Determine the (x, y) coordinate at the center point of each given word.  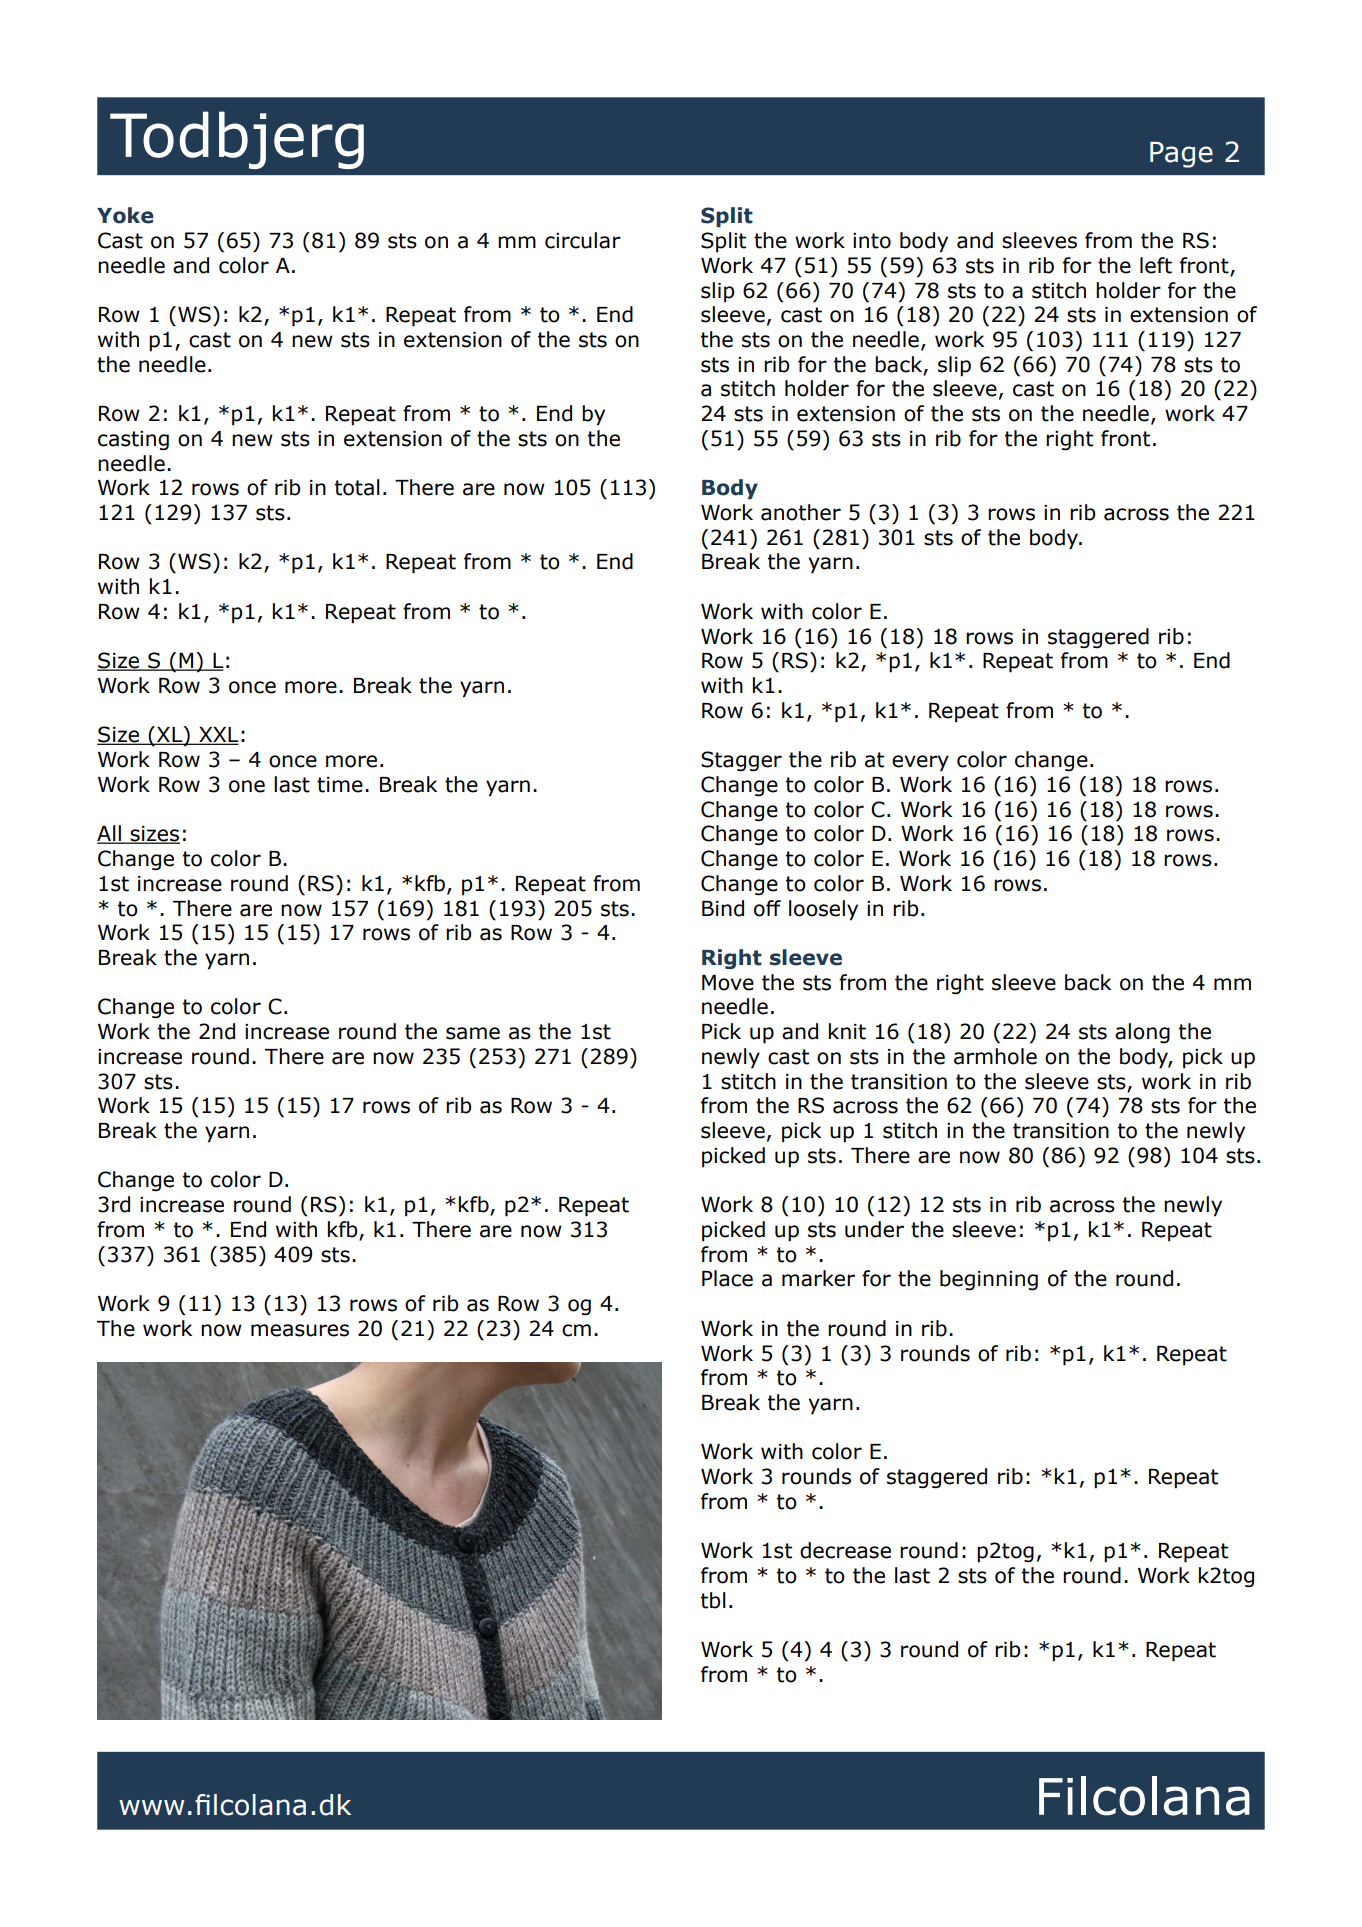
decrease (845, 1550)
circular (583, 240)
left (1156, 265)
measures (300, 1330)
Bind (723, 908)
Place (727, 1278)
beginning (989, 1280)
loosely (823, 910)
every (920, 763)
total (357, 487)
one (247, 786)
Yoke (125, 215)
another (801, 512)
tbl (713, 1600)
